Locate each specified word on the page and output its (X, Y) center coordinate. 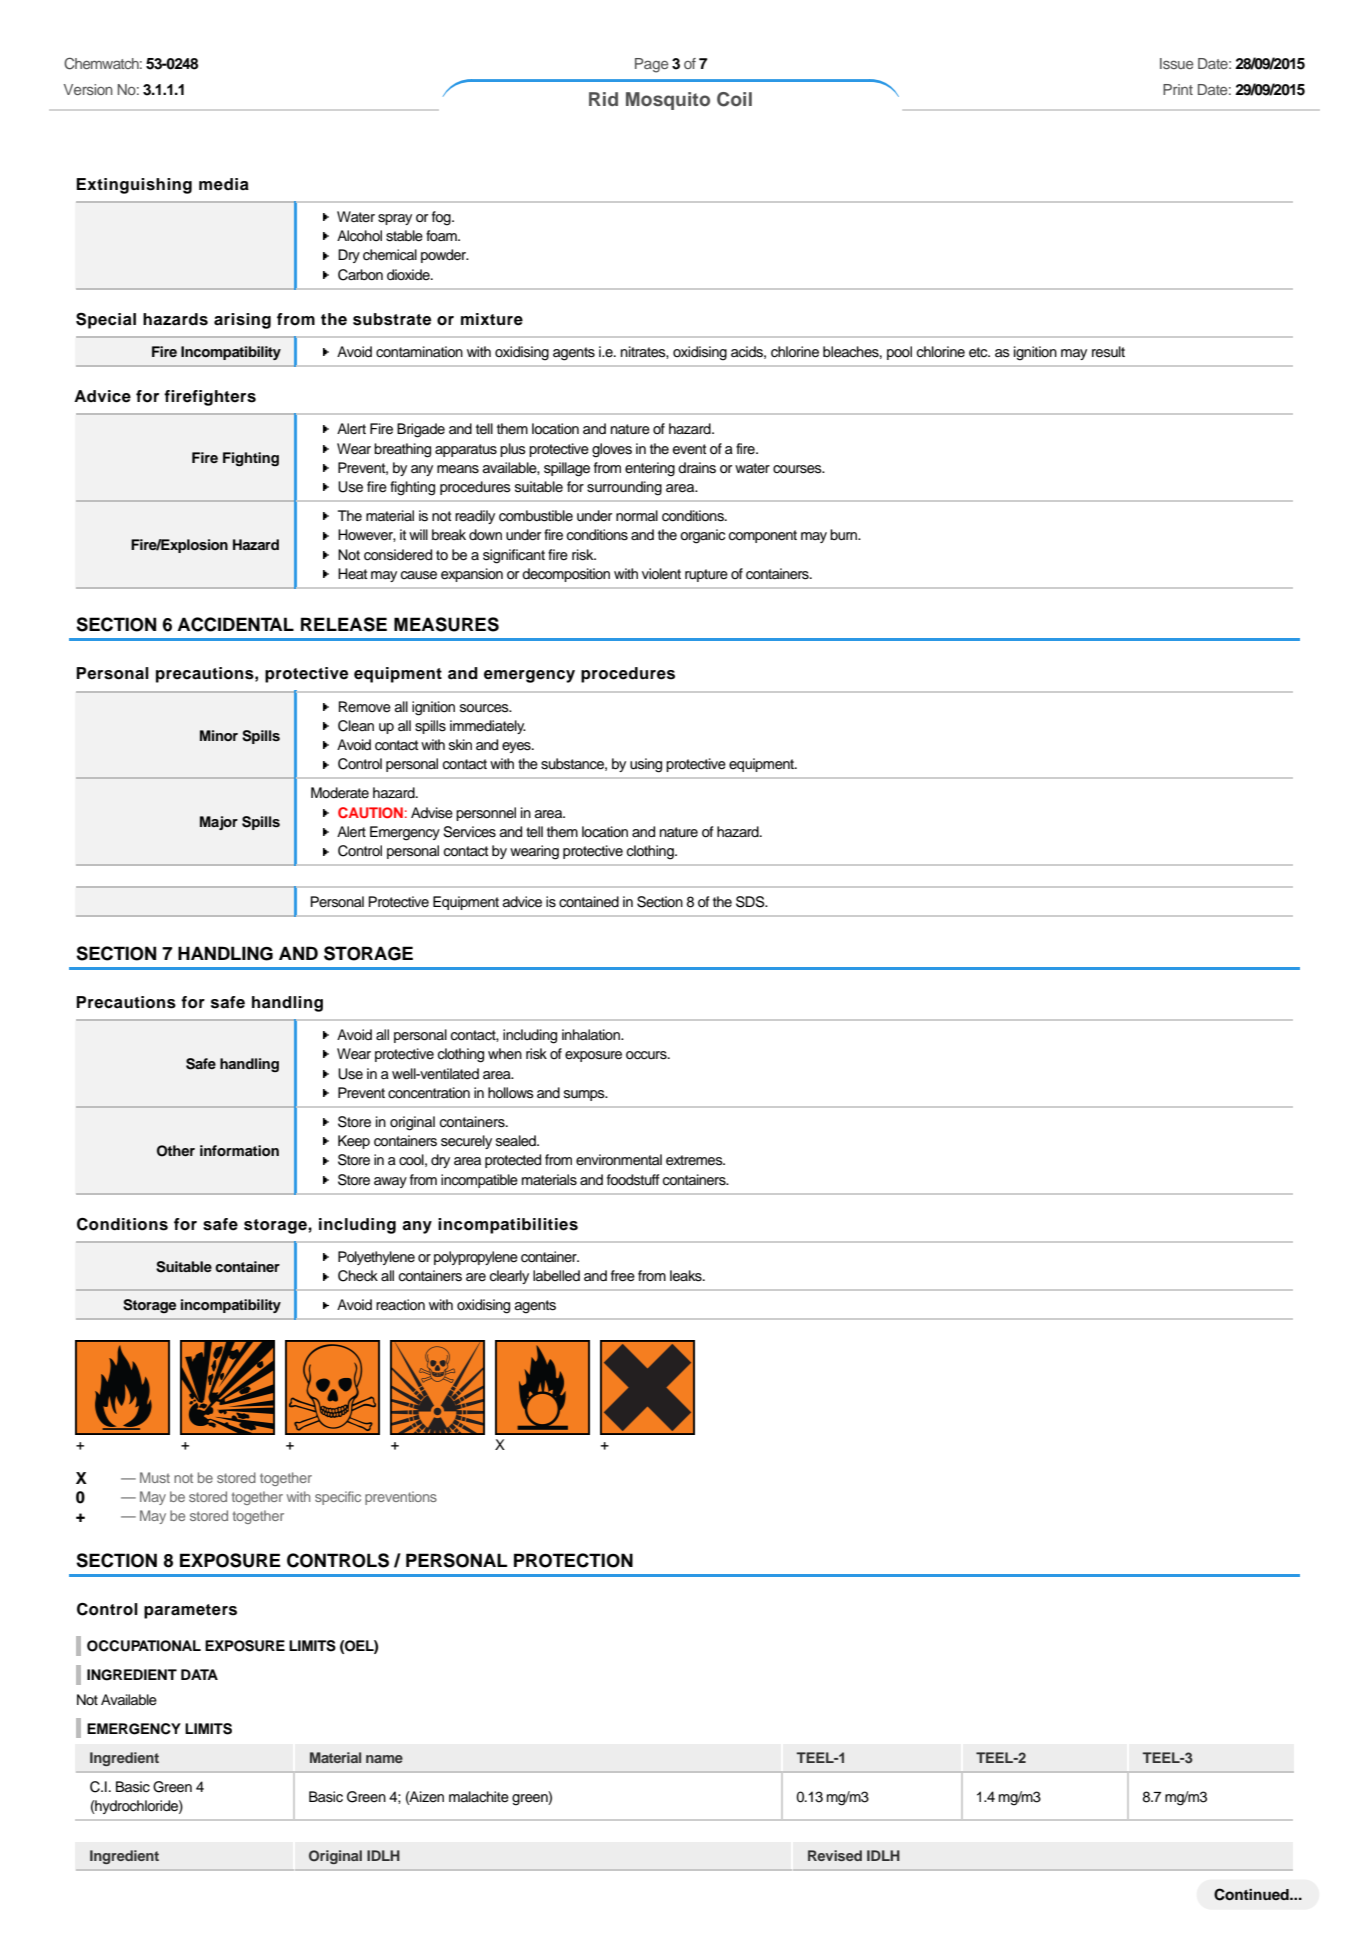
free (623, 1276)
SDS (751, 902)
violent (661, 574)
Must (155, 1477)
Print (1178, 89)
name (384, 1759)
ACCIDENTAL (235, 624)
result (1108, 352)
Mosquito (668, 101)
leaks (687, 1276)
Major (219, 823)
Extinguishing (134, 186)
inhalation (592, 1034)
